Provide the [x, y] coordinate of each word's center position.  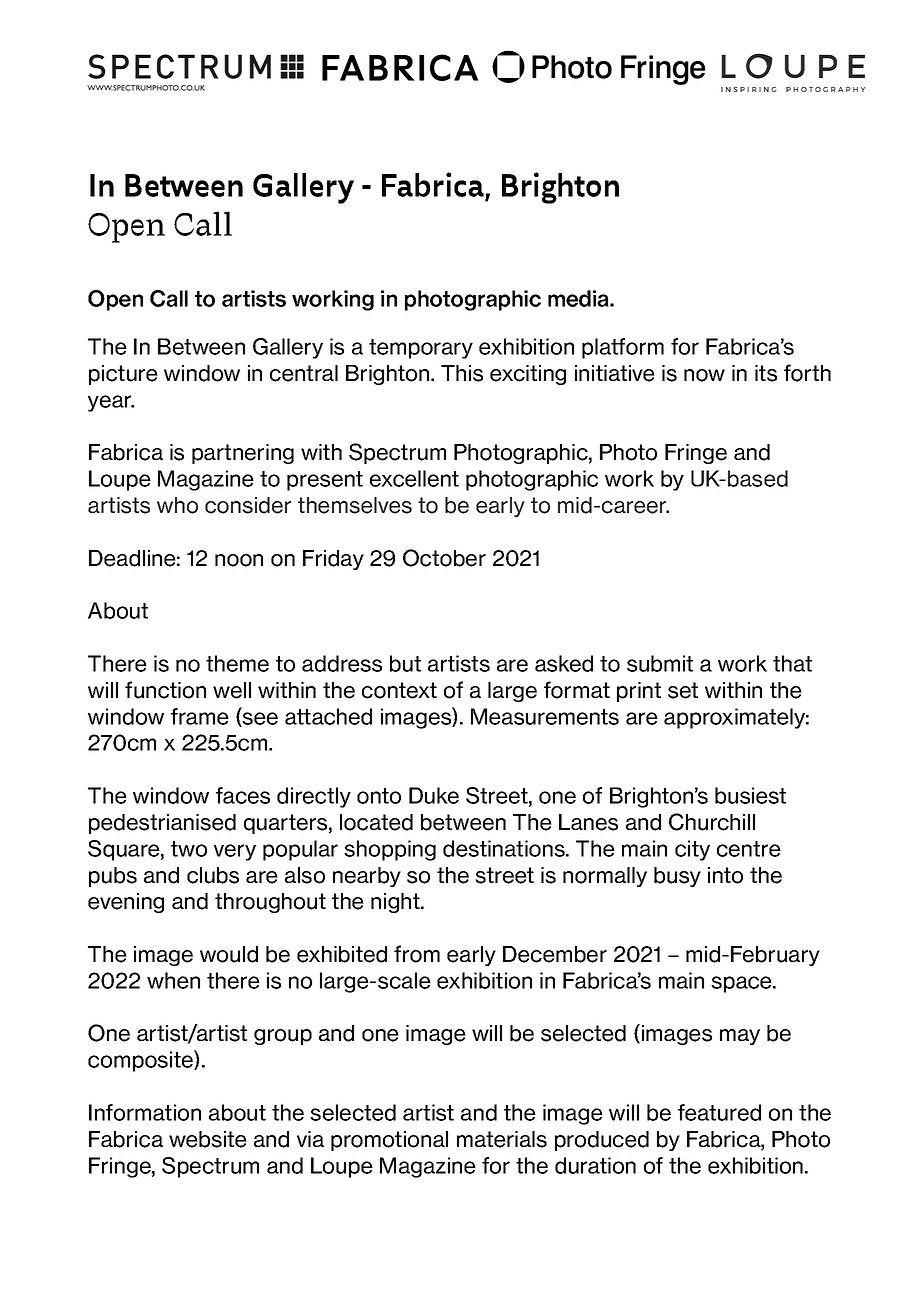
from [417, 954]
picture [123, 375]
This [462, 373]
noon [239, 560]
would [229, 954]
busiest [750, 795]
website [208, 1139]
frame [200, 716]
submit [660, 663]
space [742, 984]
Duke [434, 795]
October [444, 558]
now [704, 375]
